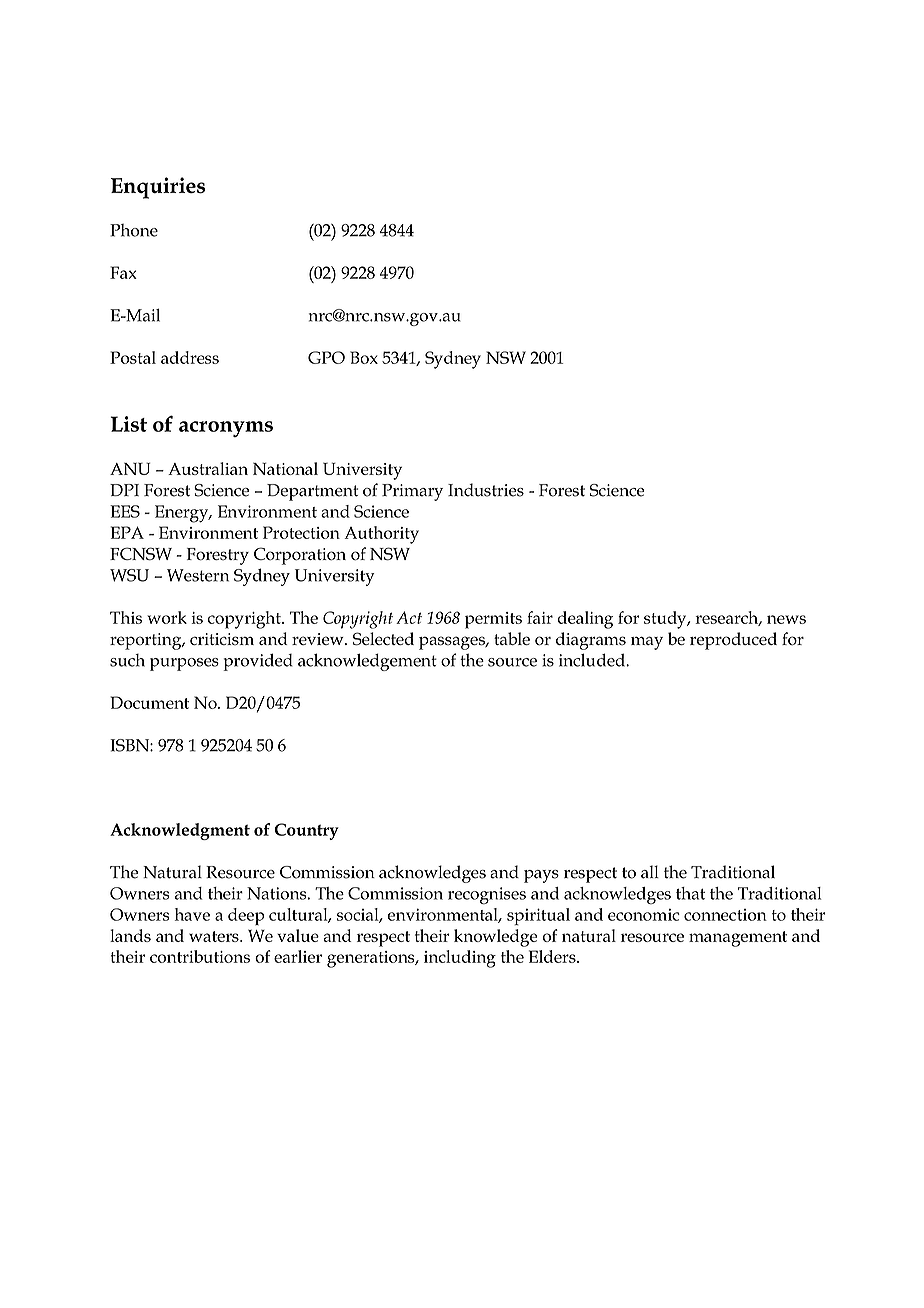 This image has height=1308, width=924. What do you see at coordinates (198, 575) in the image?
I see `Western` at bounding box center [198, 575].
